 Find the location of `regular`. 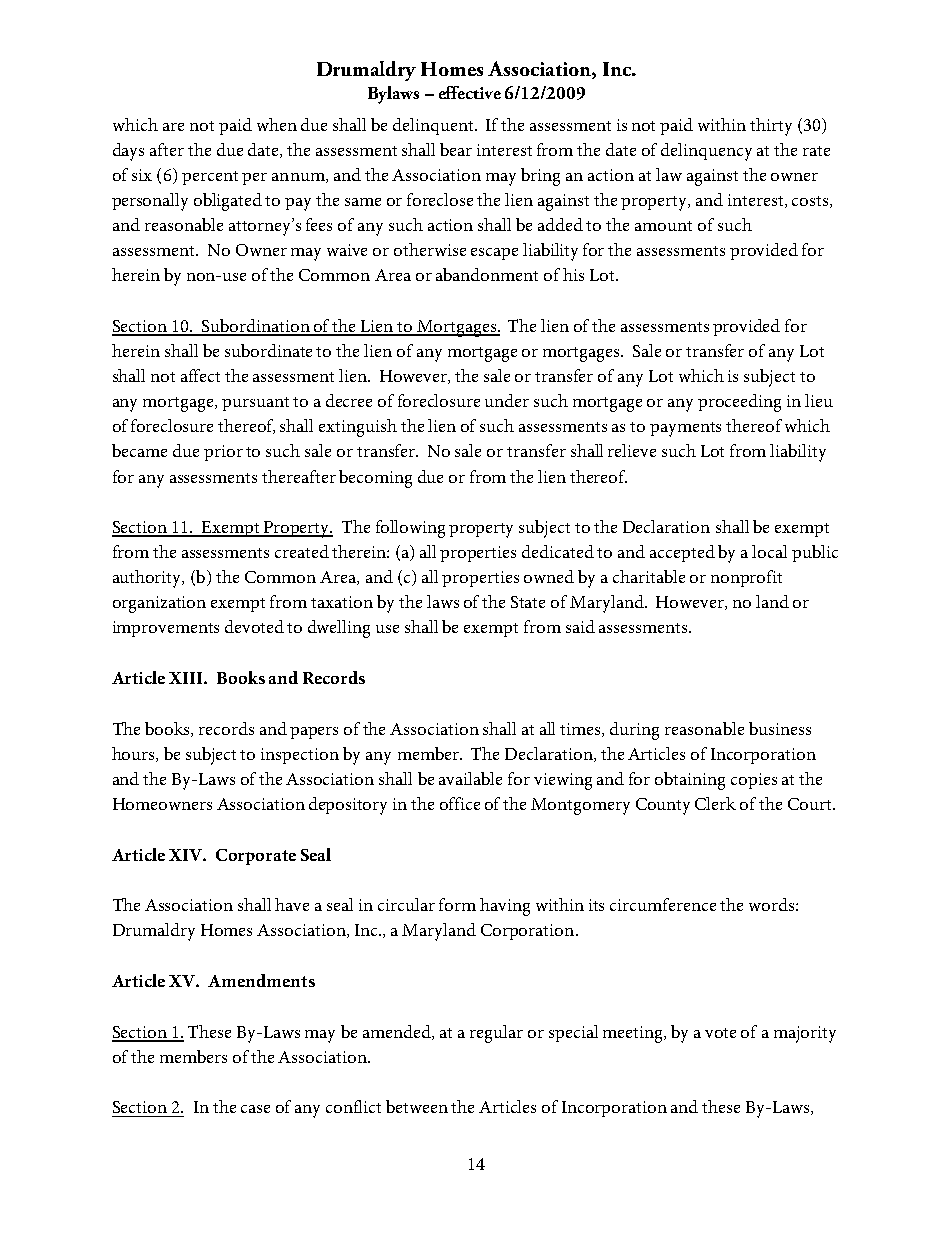

regular is located at coordinates (496, 1034).
